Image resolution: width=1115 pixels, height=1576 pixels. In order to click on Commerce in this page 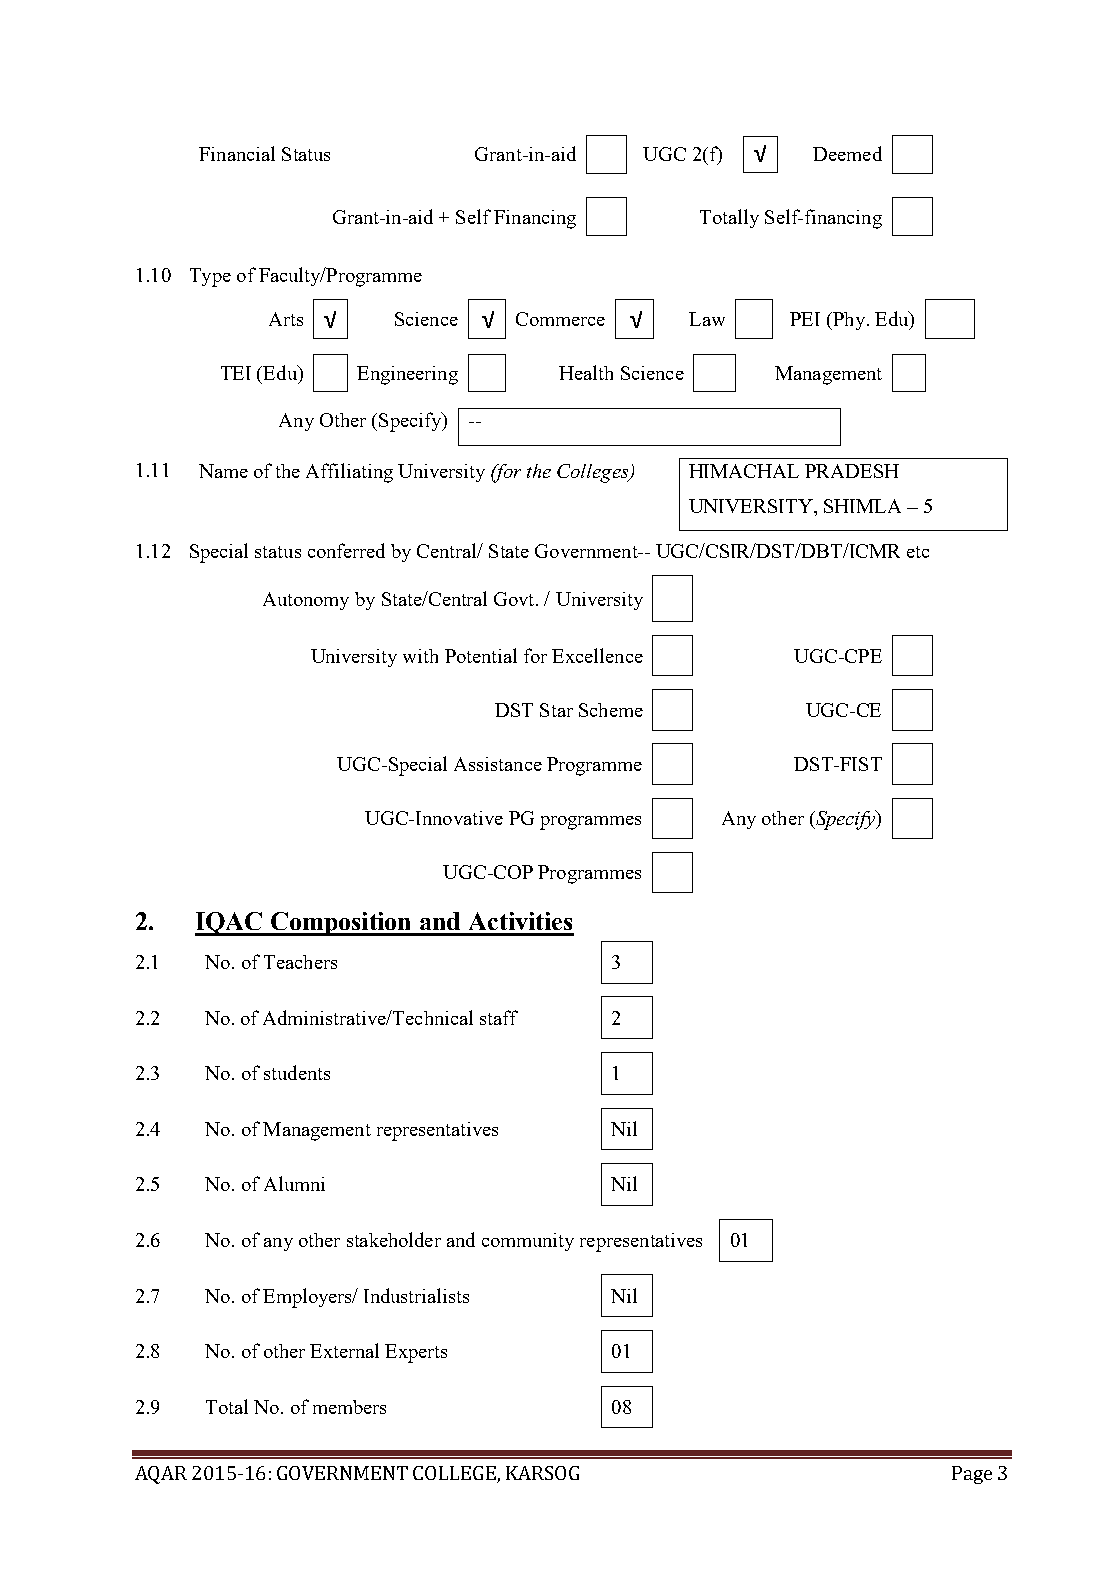, I will do `click(560, 319)`.
